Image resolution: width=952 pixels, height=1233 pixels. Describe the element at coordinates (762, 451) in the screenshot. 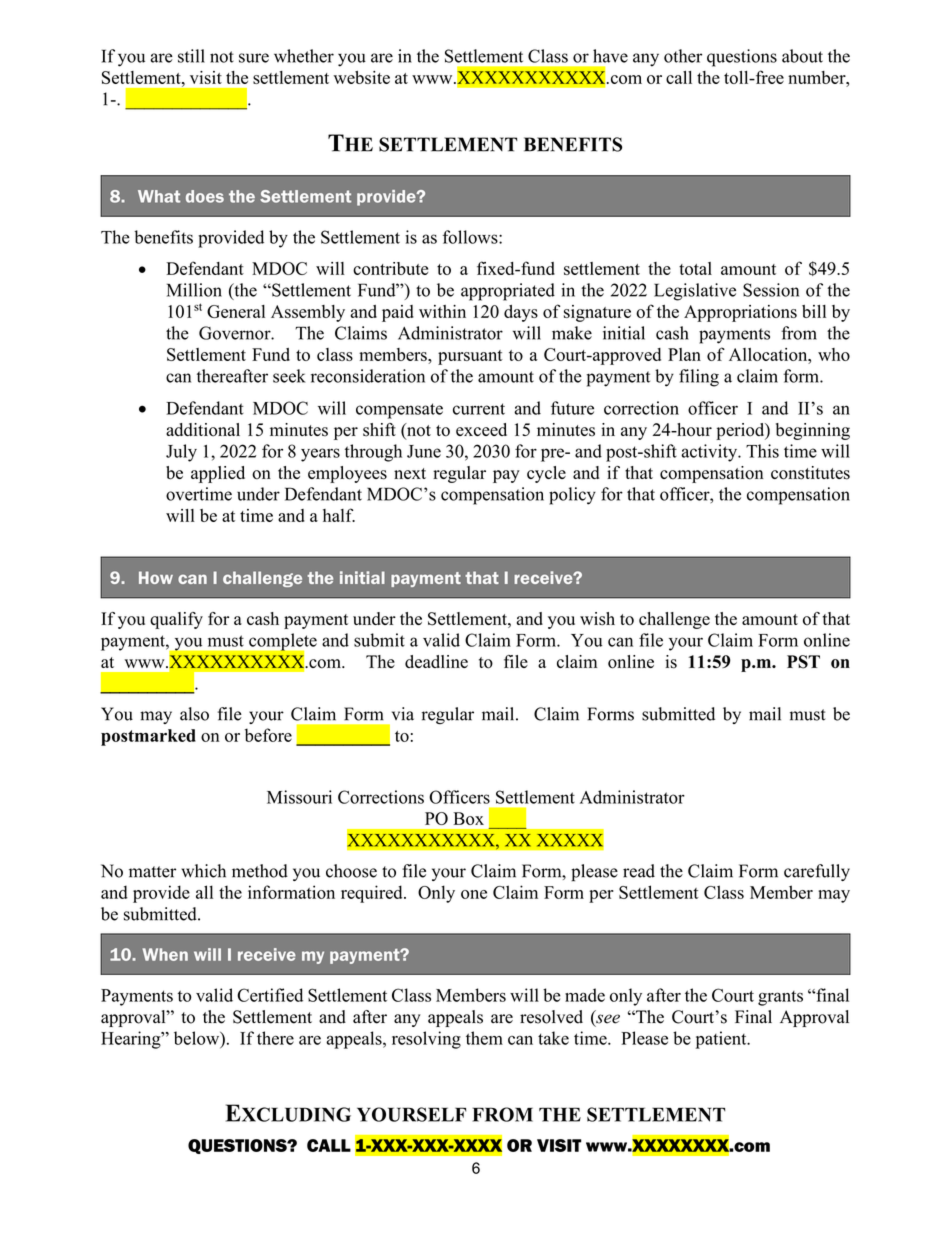

I see `This` at that location.
